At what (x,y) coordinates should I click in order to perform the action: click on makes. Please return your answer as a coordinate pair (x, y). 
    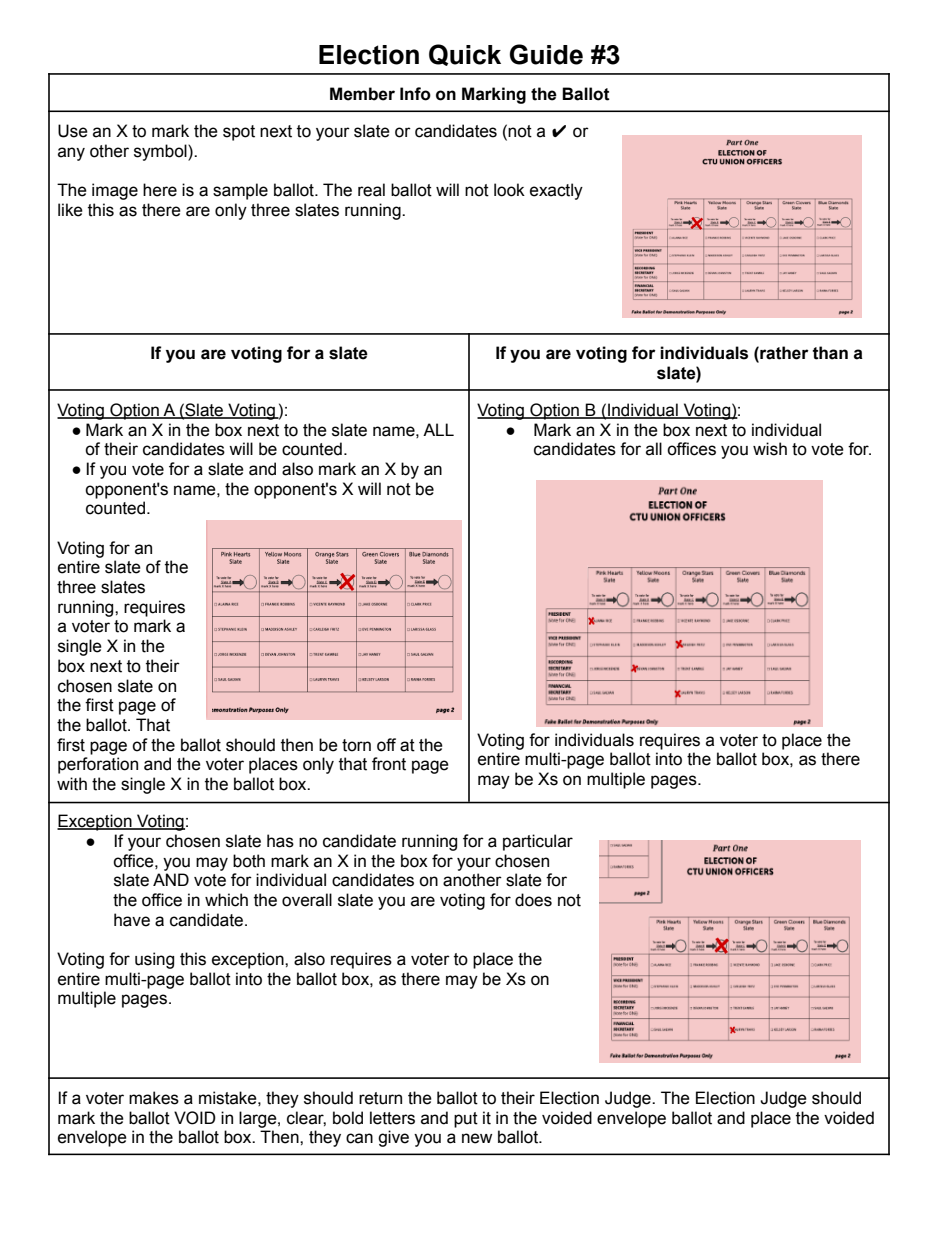
    Looking at the image, I should click on (154, 1098).
